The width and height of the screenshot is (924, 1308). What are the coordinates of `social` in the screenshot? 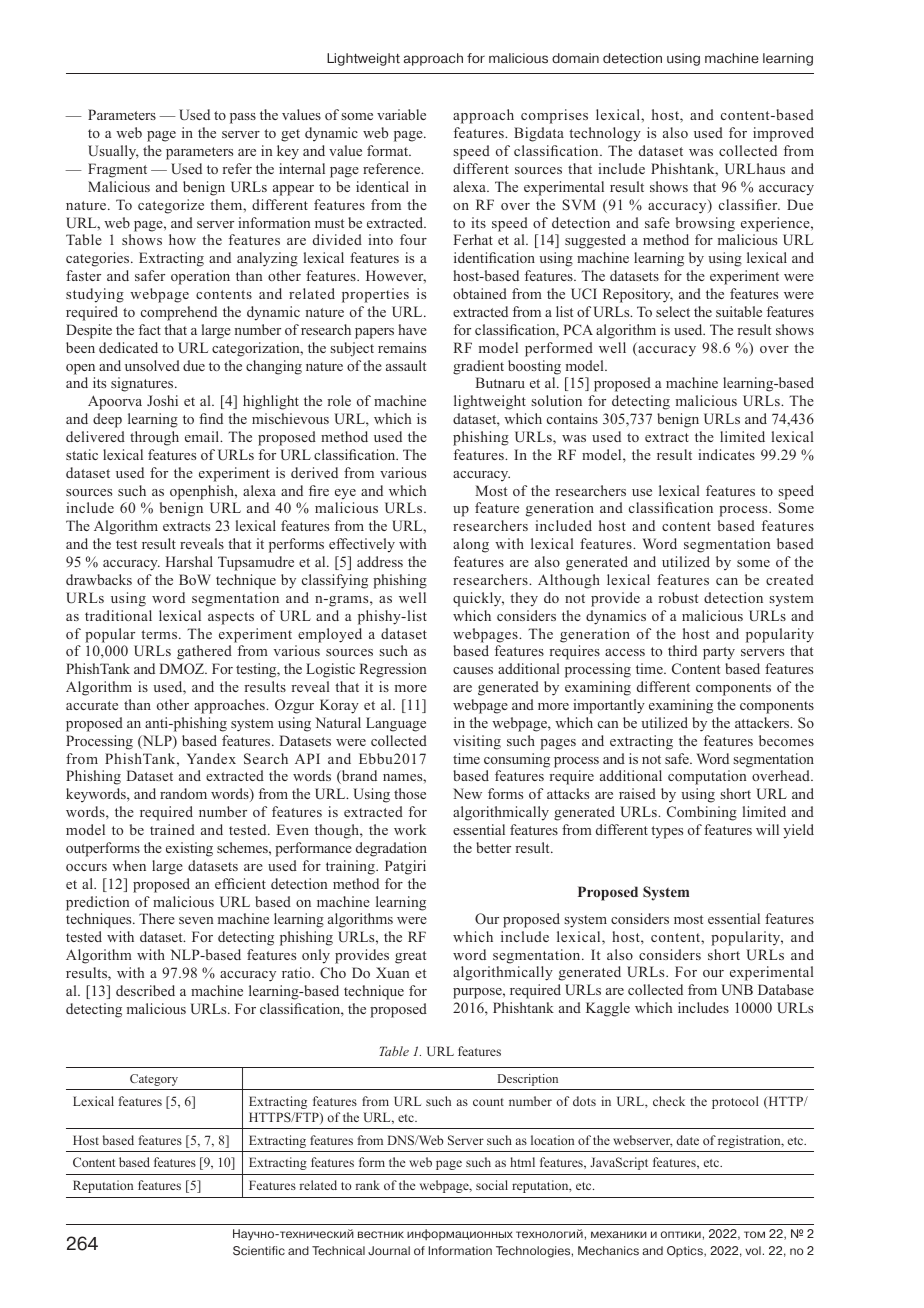 It's located at (492, 1185).
